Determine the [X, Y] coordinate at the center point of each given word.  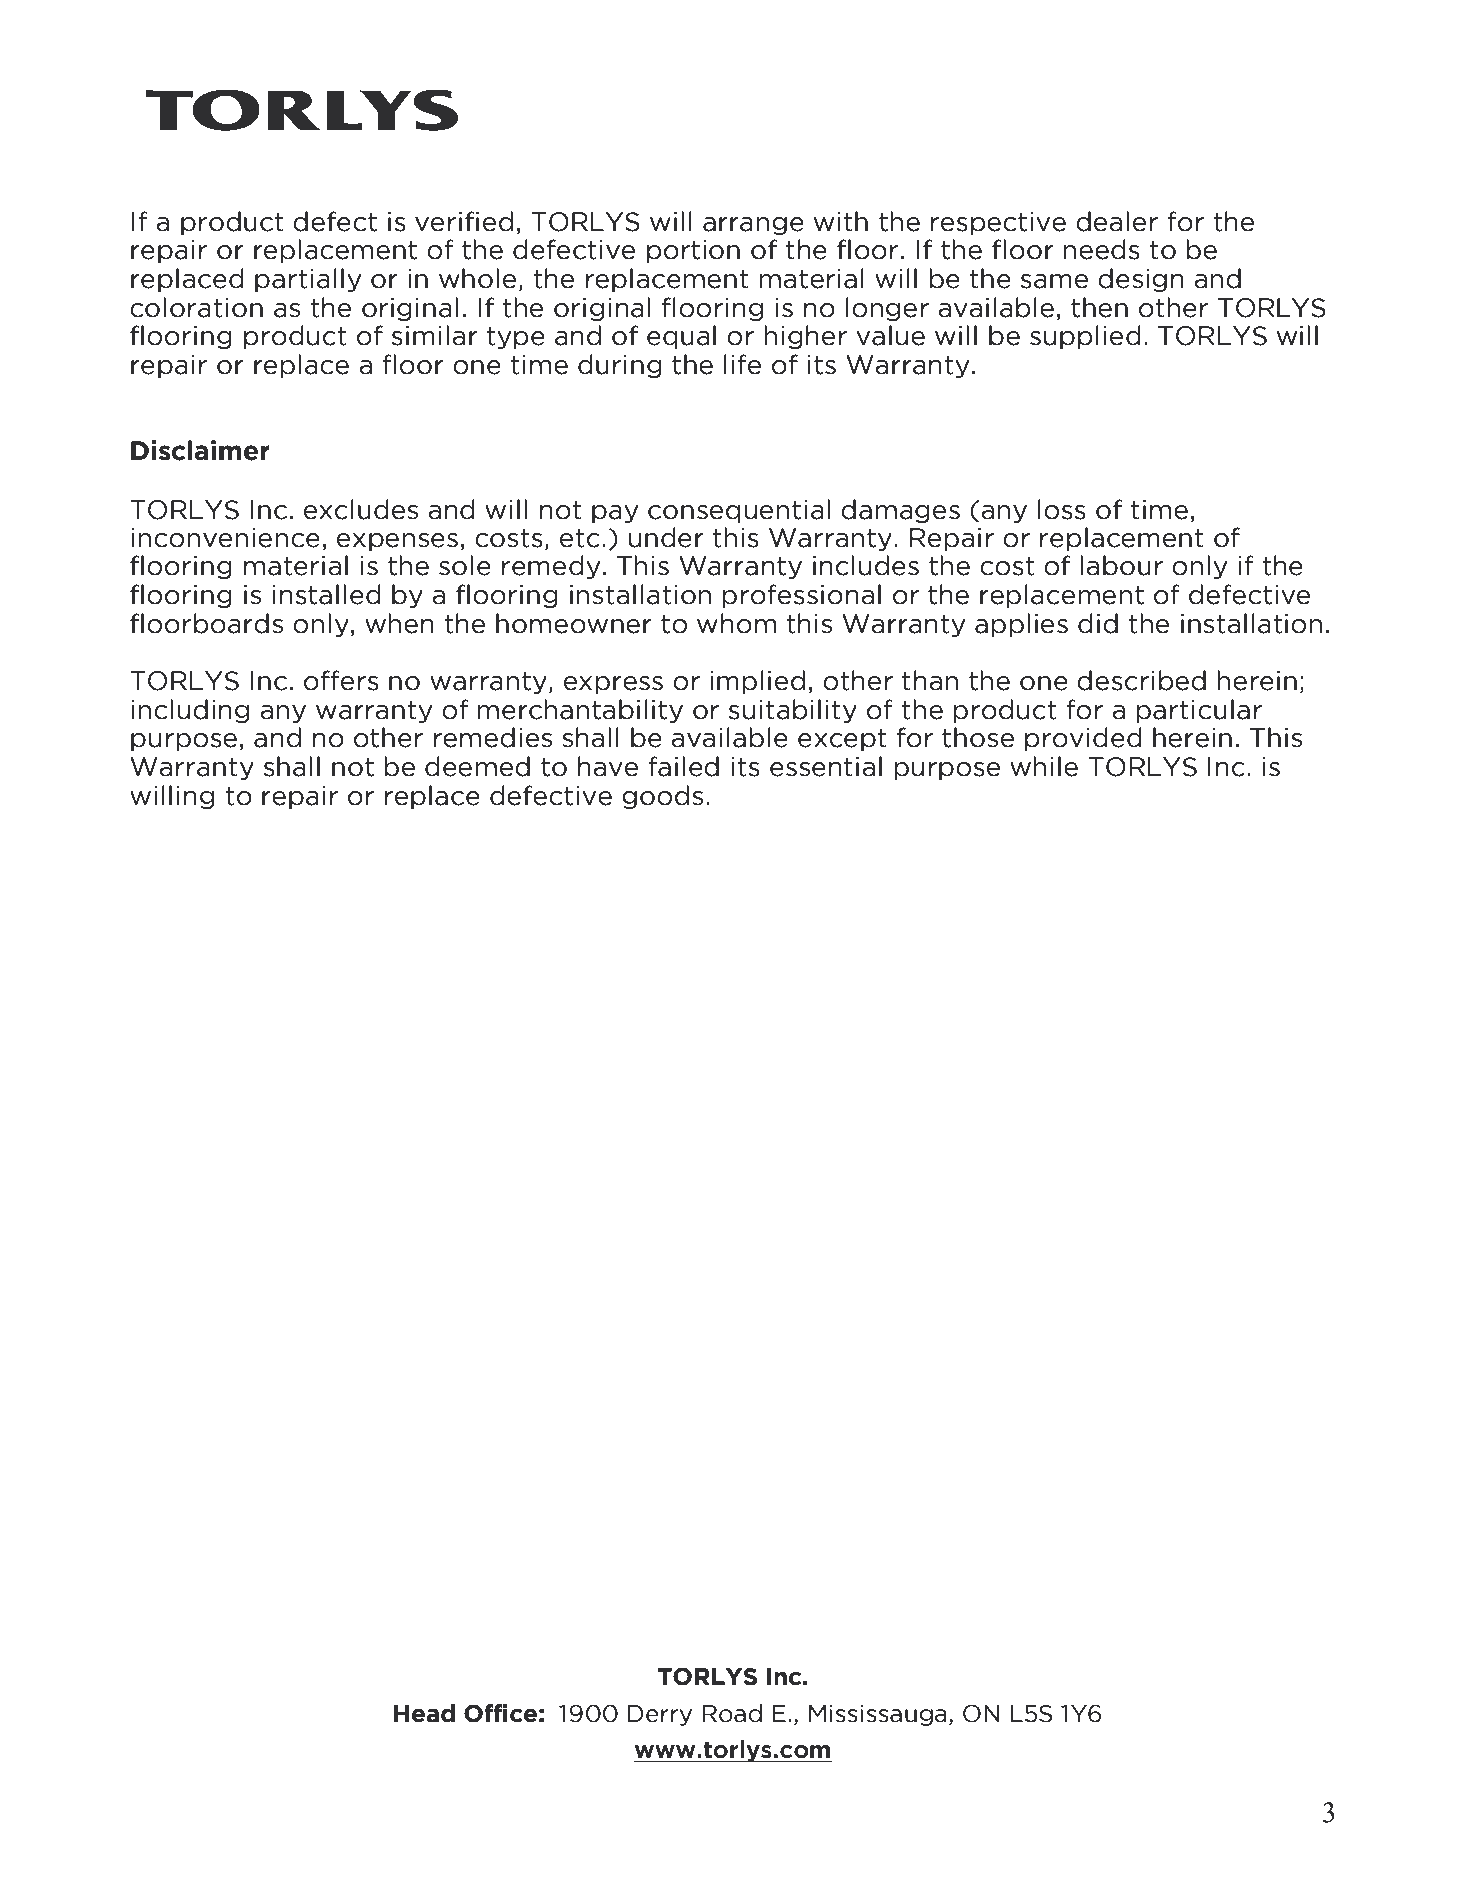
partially [308, 280]
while [1044, 766]
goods [662, 797]
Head [424, 1713]
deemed [477, 766]
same [1054, 281]
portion [693, 251]
